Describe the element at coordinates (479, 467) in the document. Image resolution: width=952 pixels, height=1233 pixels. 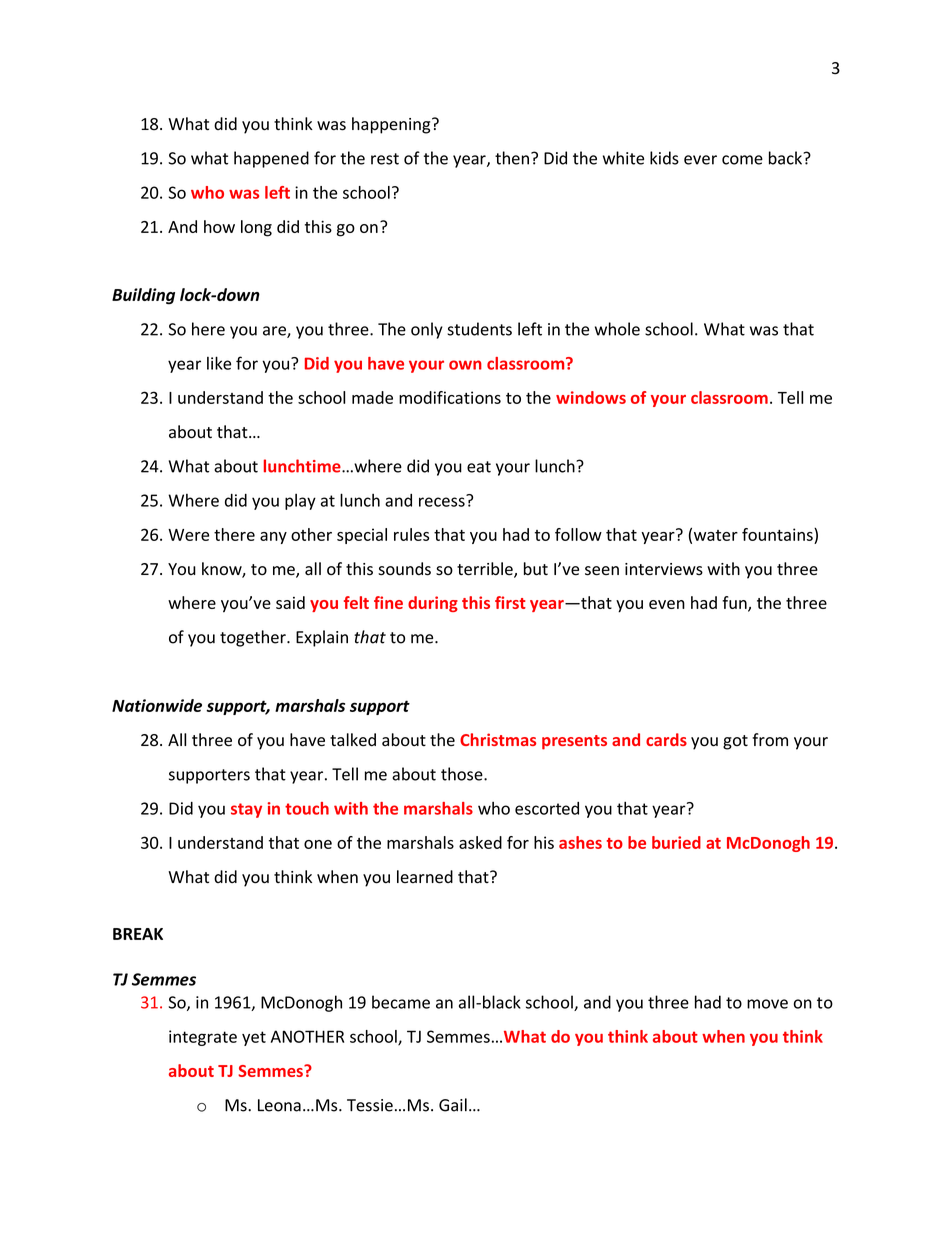
I see `eat` at that location.
